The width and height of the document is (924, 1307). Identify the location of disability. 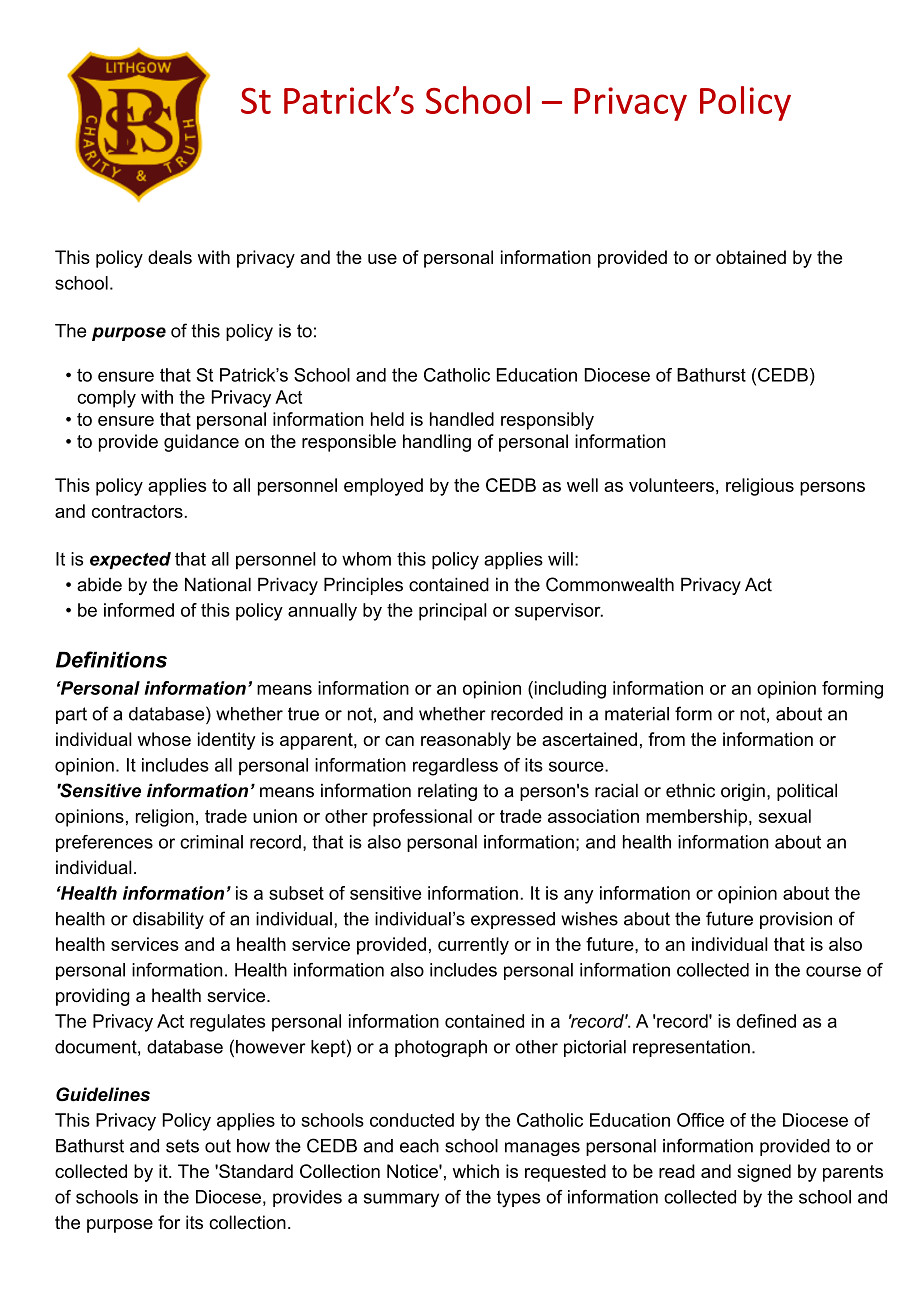
(168, 920).
